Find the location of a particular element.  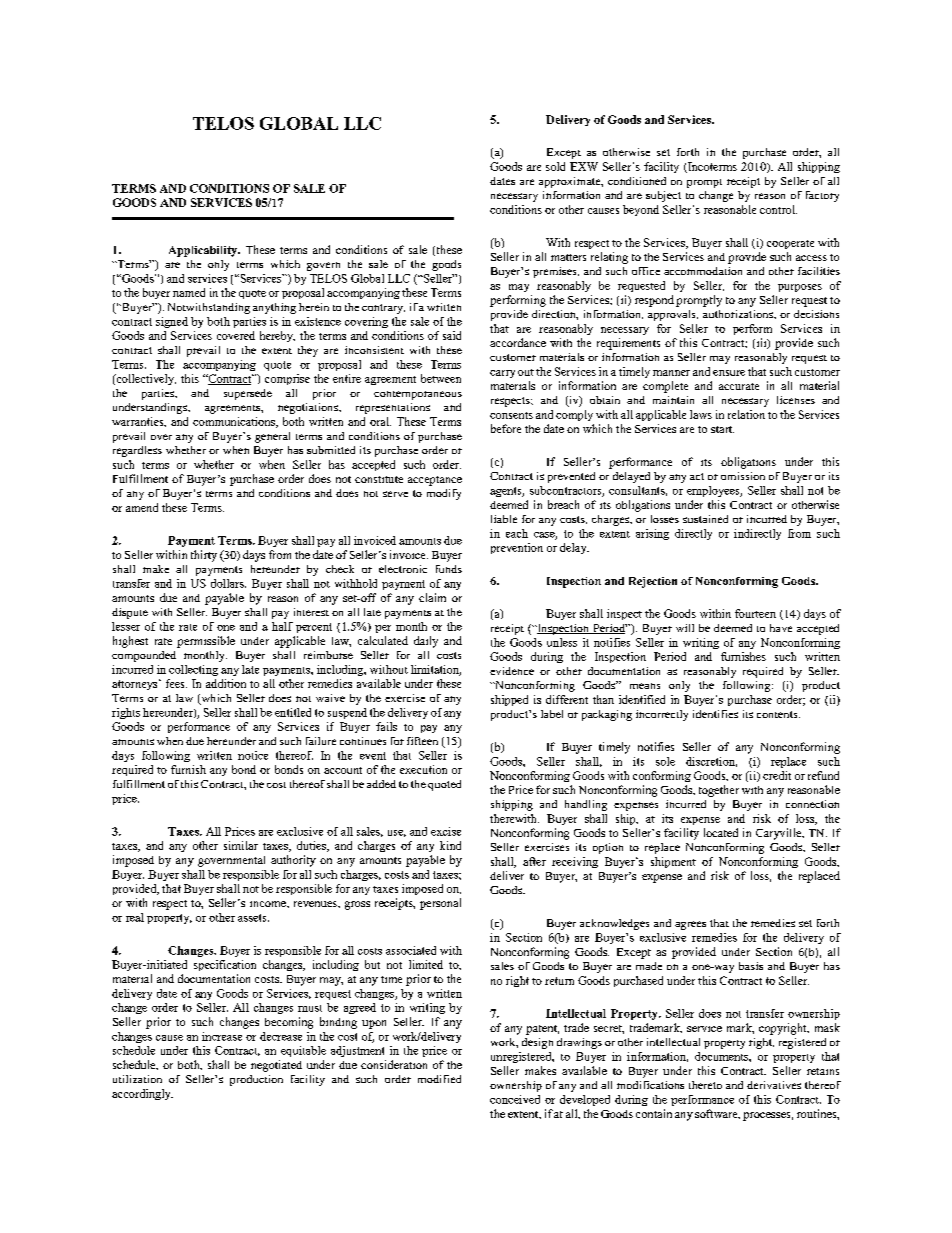

derivatives is located at coordinates (774, 1085).
